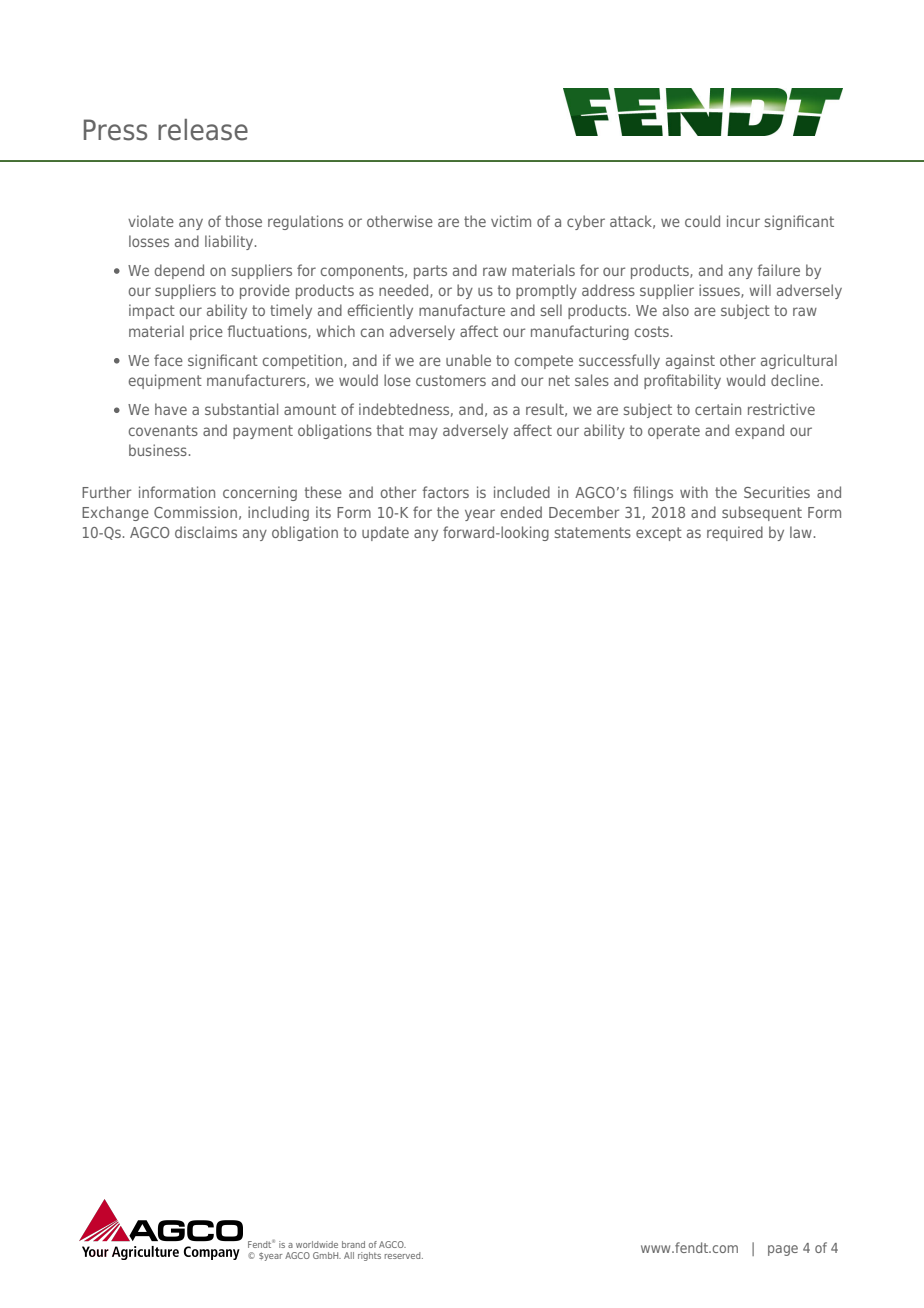  Describe the element at coordinates (317, 1244) in the image. I see `worldwide` at that location.
